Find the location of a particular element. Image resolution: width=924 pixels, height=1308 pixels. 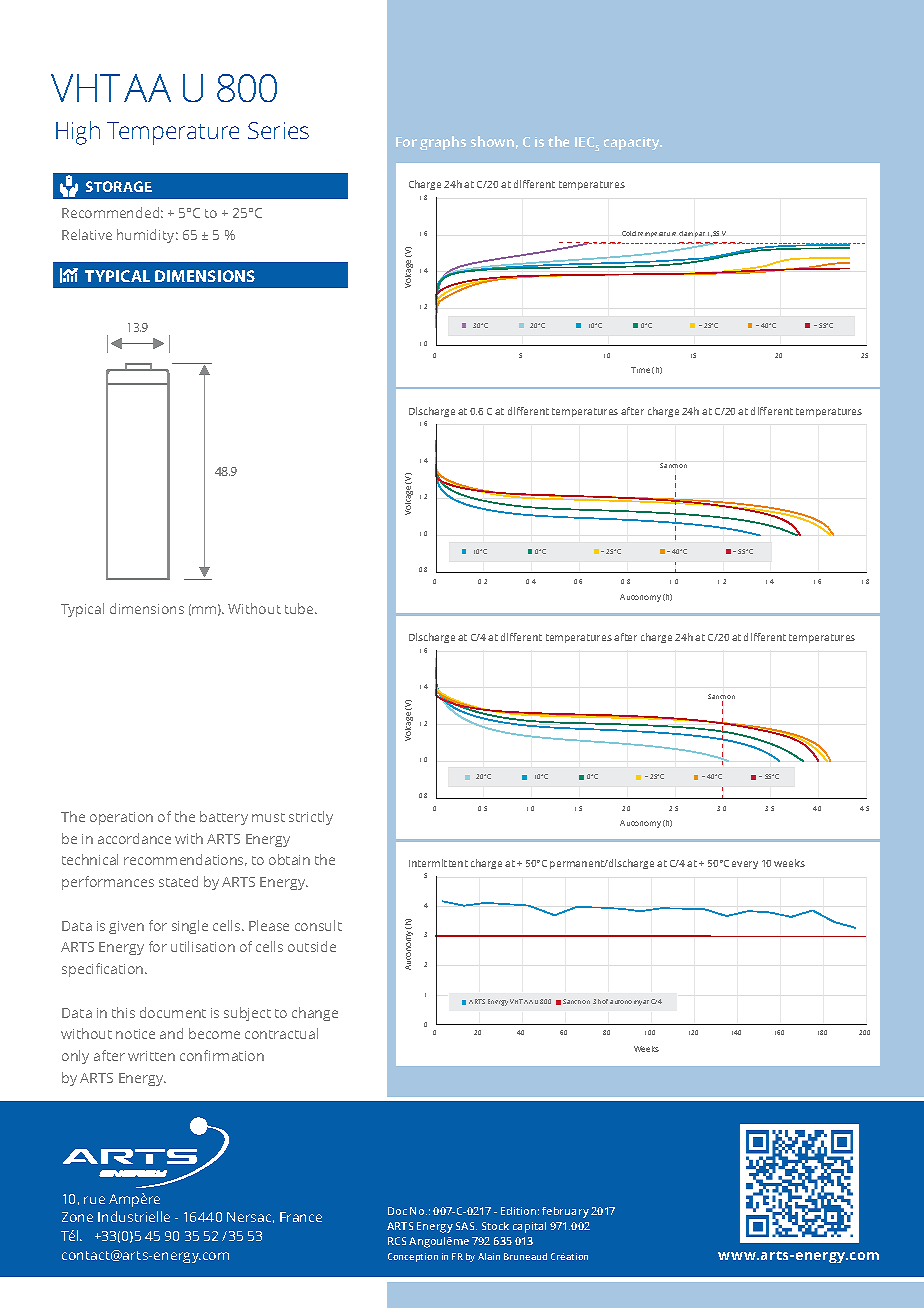

rue is located at coordinates (94, 1200).
